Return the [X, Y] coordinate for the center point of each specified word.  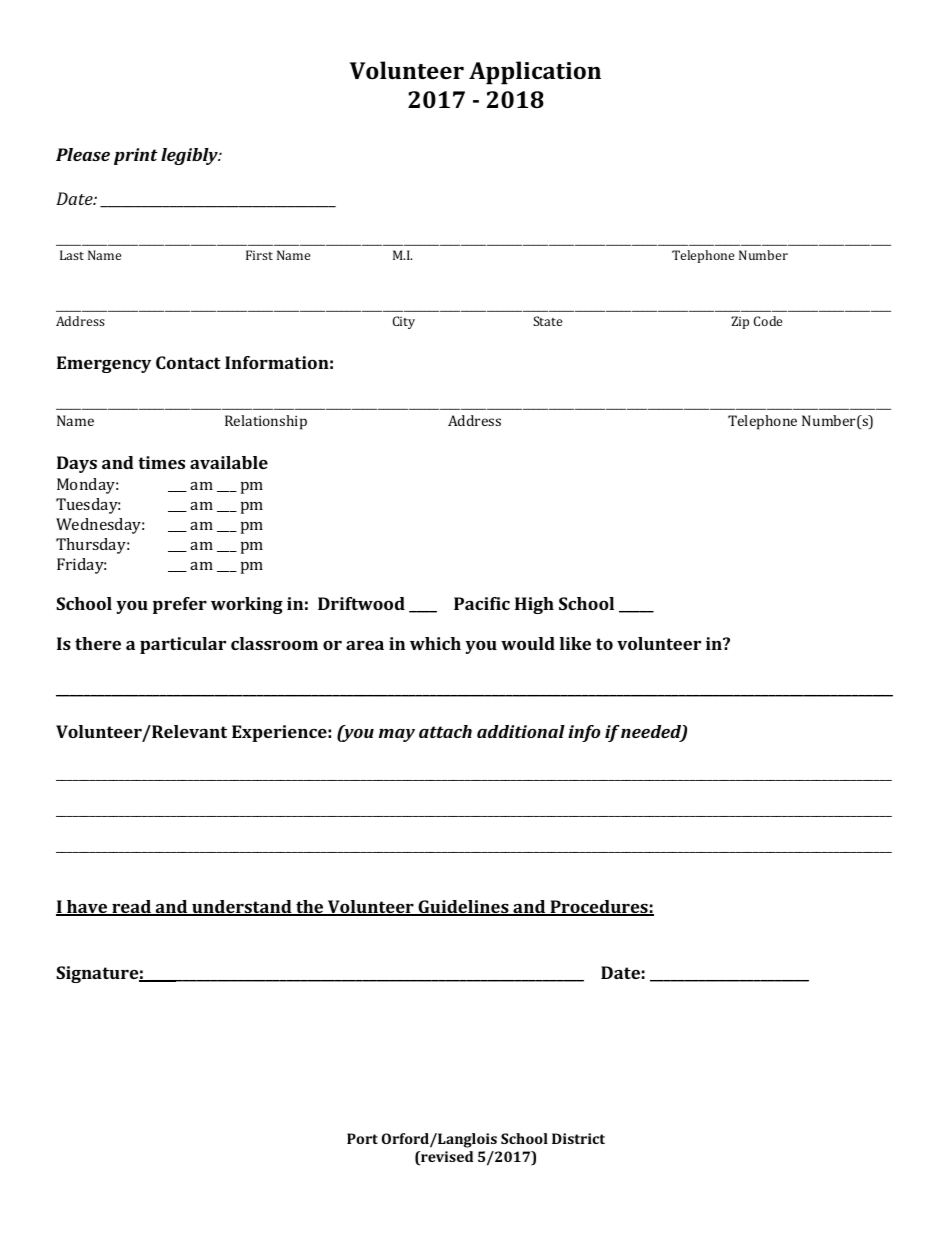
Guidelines [463, 908]
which [435, 643]
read [131, 908]
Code [768, 321]
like [575, 643]
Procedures [599, 908]
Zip [740, 322]
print [136, 156]
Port [362, 1138]
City [404, 322]
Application [535, 73]
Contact [188, 362]
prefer [180, 605]
